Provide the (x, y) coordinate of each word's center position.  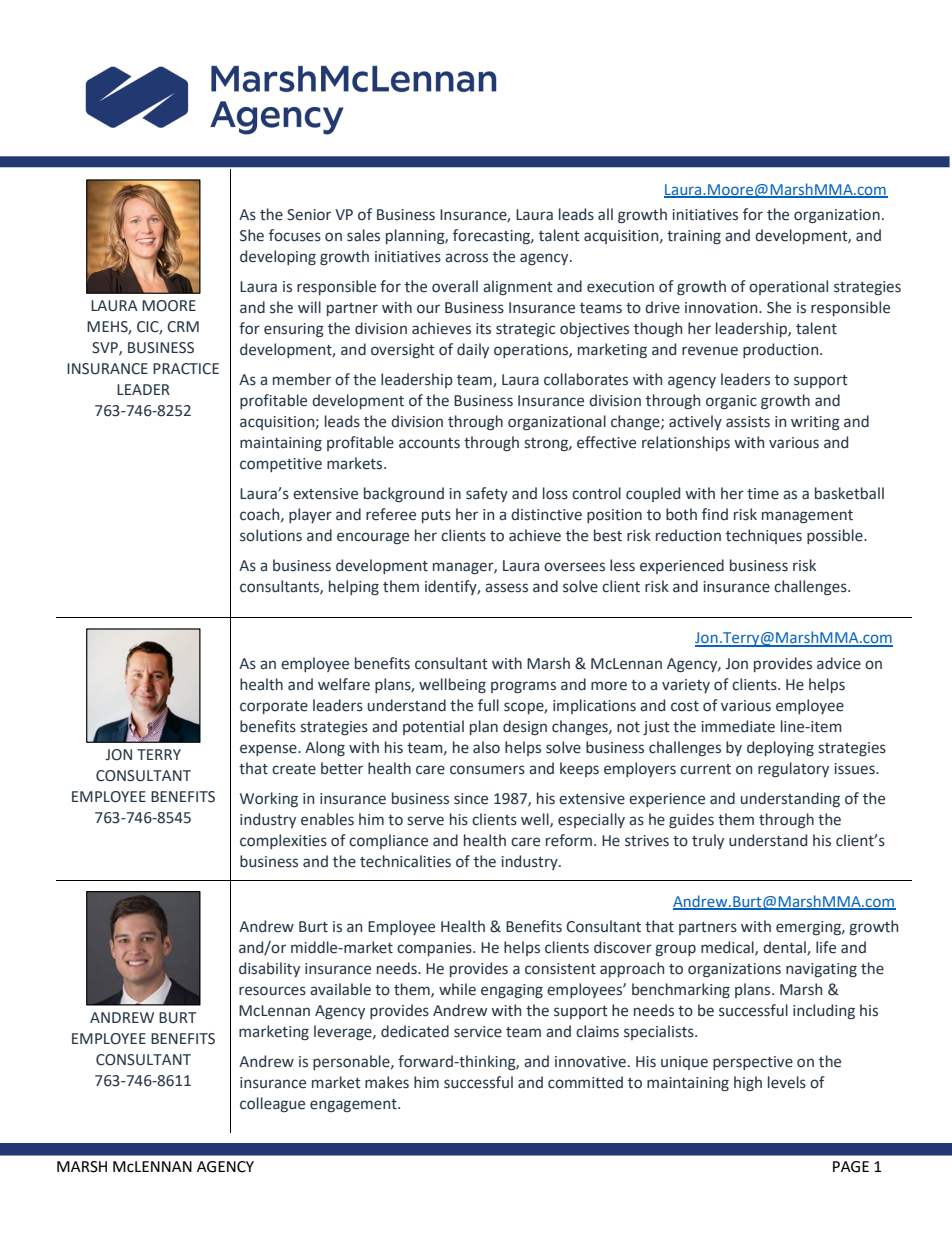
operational (788, 287)
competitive (281, 465)
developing (278, 257)
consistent (560, 969)
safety (487, 494)
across (466, 258)
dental (785, 948)
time (763, 494)
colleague (272, 1104)
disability (269, 969)
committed (585, 1082)
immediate (738, 726)
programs (523, 687)
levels (787, 1082)
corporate (274, 707)
